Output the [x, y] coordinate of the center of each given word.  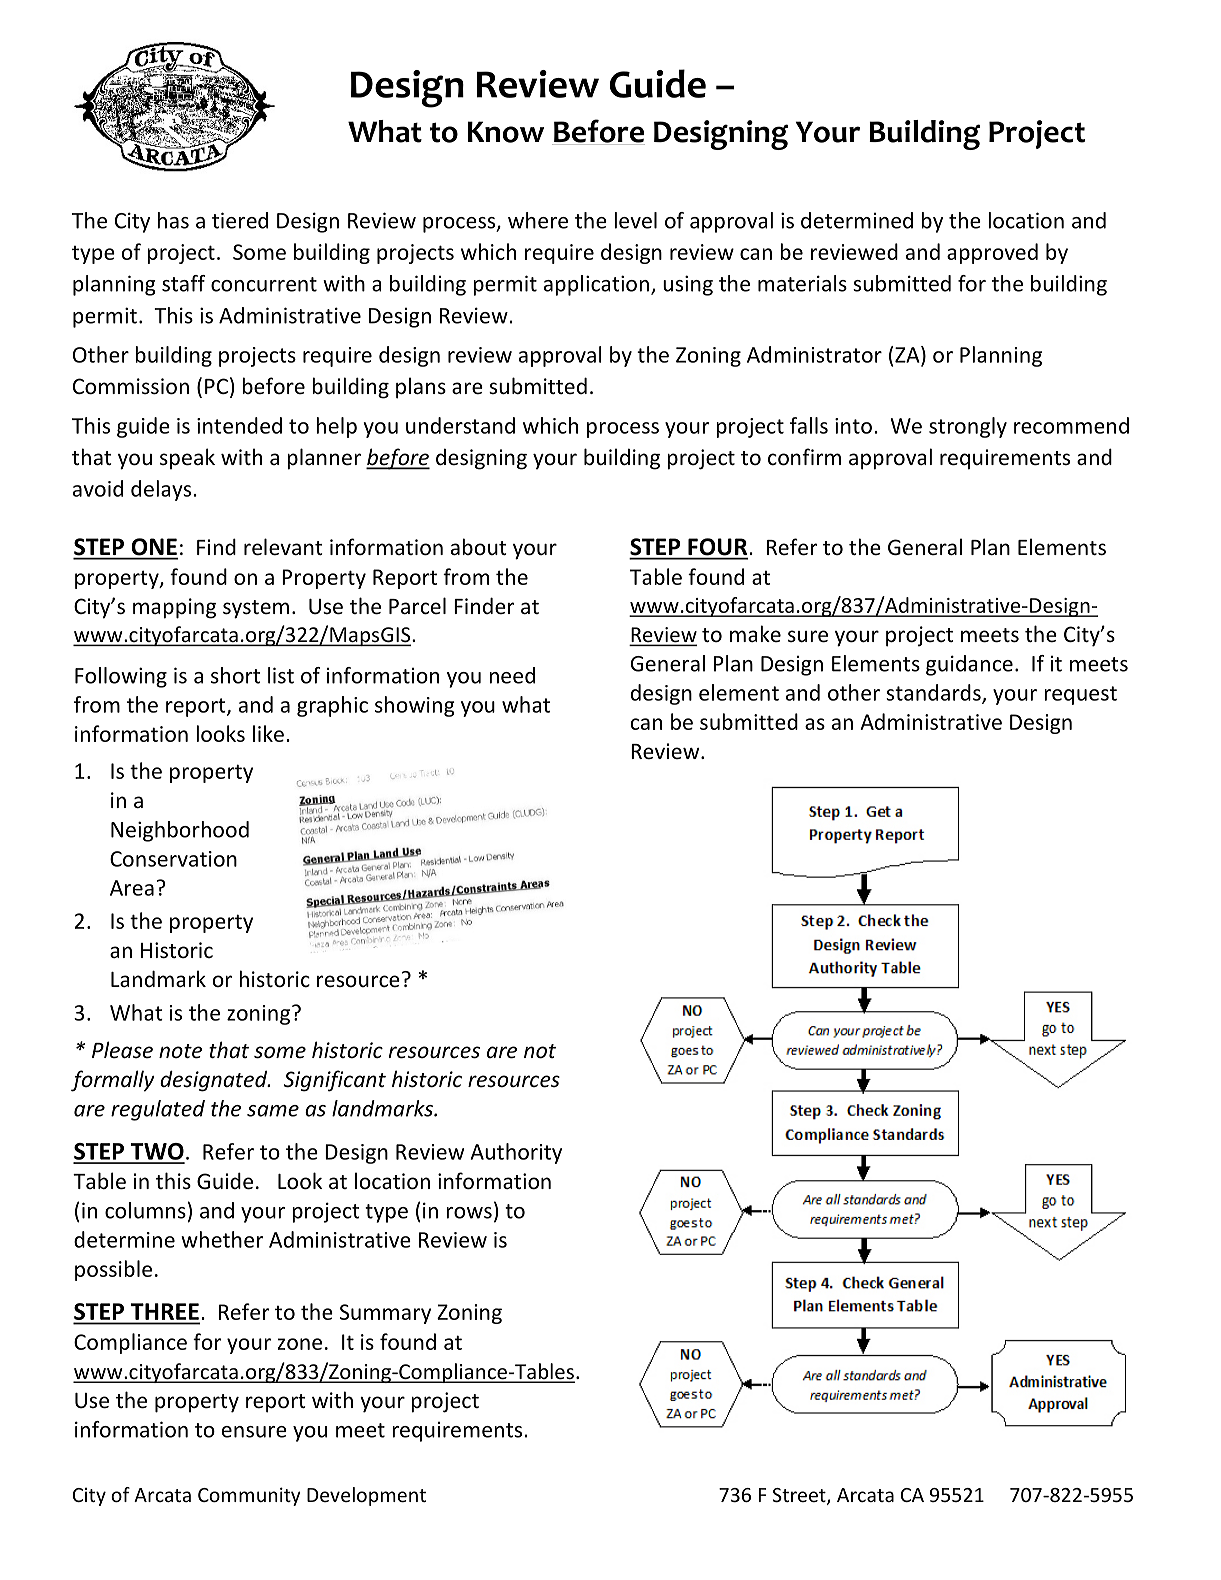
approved [992, 253]
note [180, 1051]
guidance [969, 665]
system [256, 609]
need [512, 675]
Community [249, 1496]
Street [800, 1496]
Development [366, 1496]
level [635, 220]
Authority [516, 1153]
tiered [240, 220]
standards [934, 693]
